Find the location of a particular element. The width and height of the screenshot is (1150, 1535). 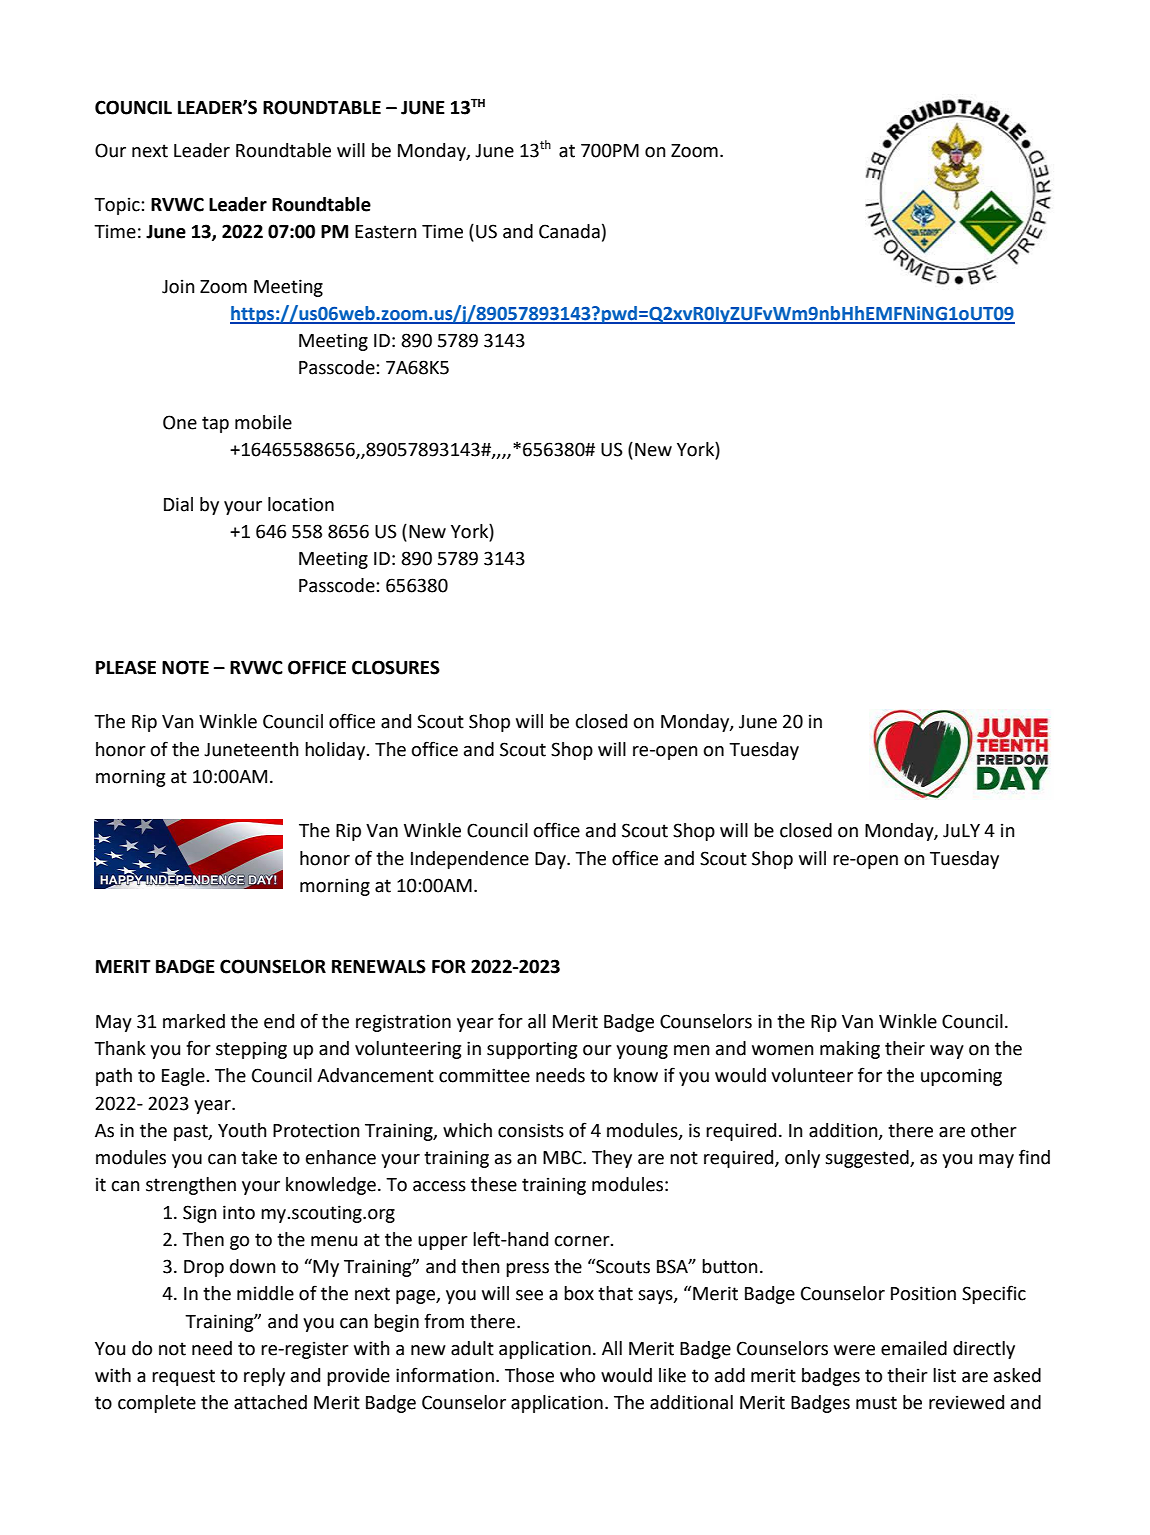

who is located at coordinates (577, 1375).
